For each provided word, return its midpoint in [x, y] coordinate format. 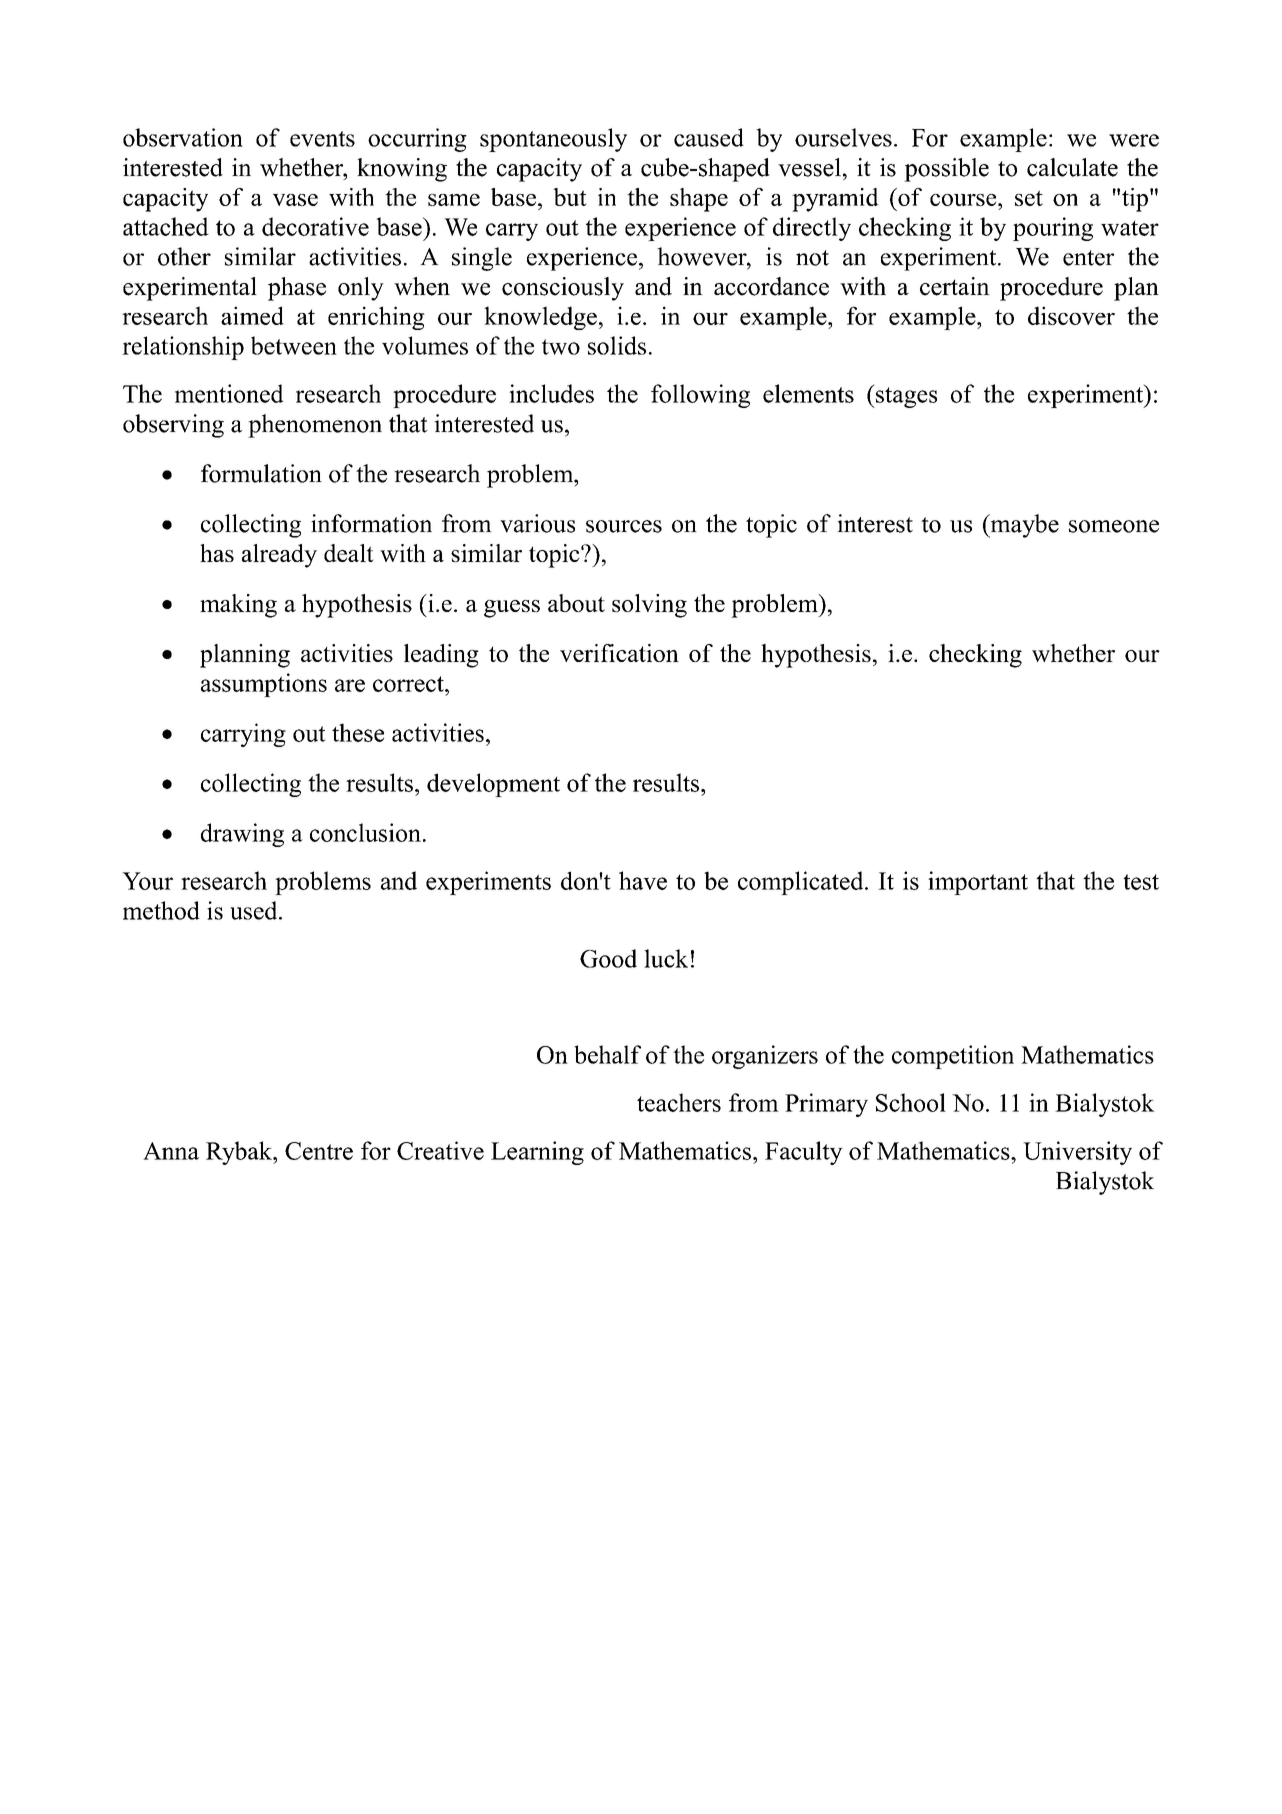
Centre [319, 1151]
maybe [1023, 526]
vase [295, 200]
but [570, 197]
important [978, 883]
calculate [1072, 167]
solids [617, 345]
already [279, 556]
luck [666, 958]
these [358, 732]
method [161, 910]
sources [624, 526]
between [294, 345]
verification [619, 653]
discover [1071, 315]
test [1141, 882]
